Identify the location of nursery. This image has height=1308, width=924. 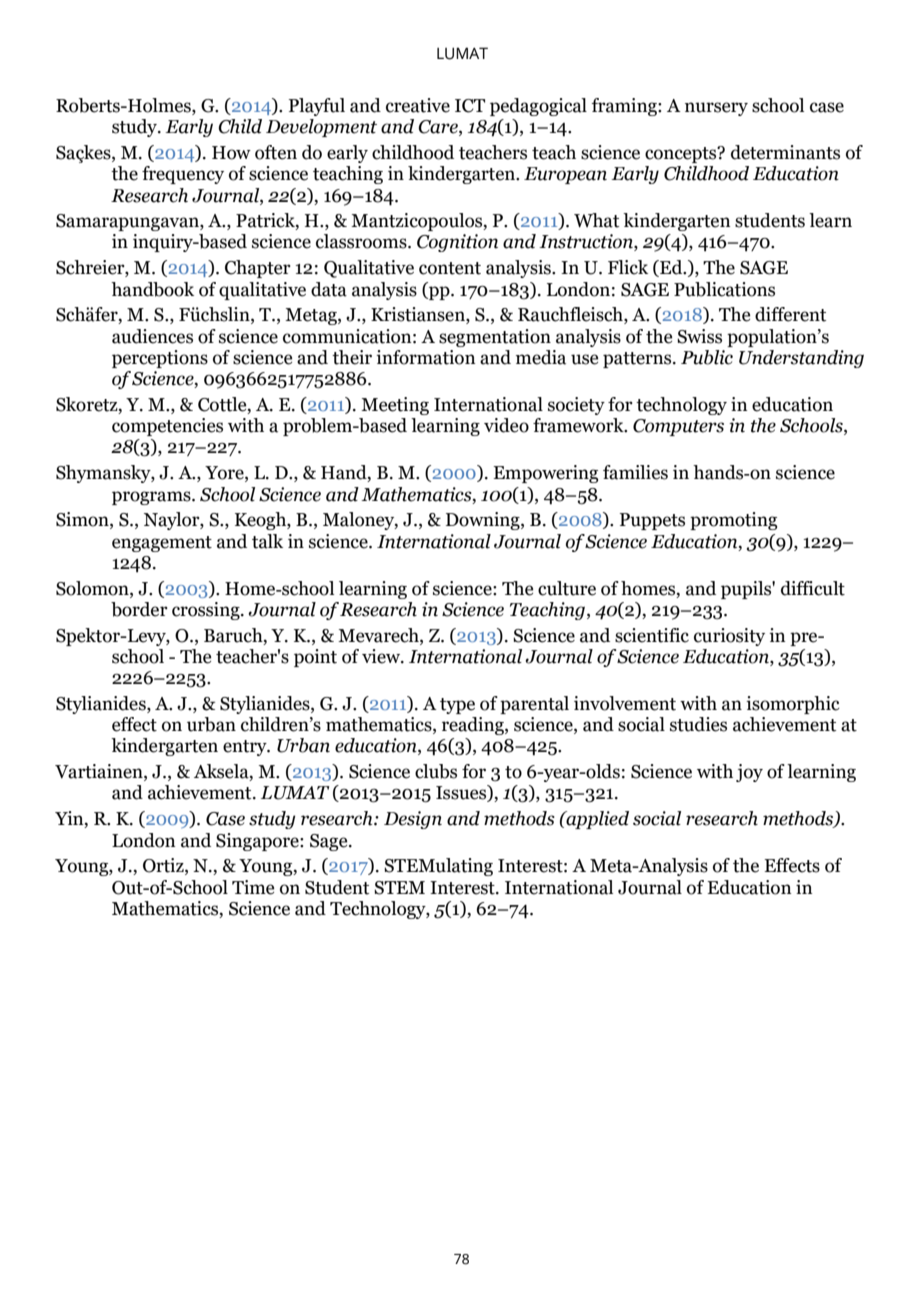
(716, 109).
